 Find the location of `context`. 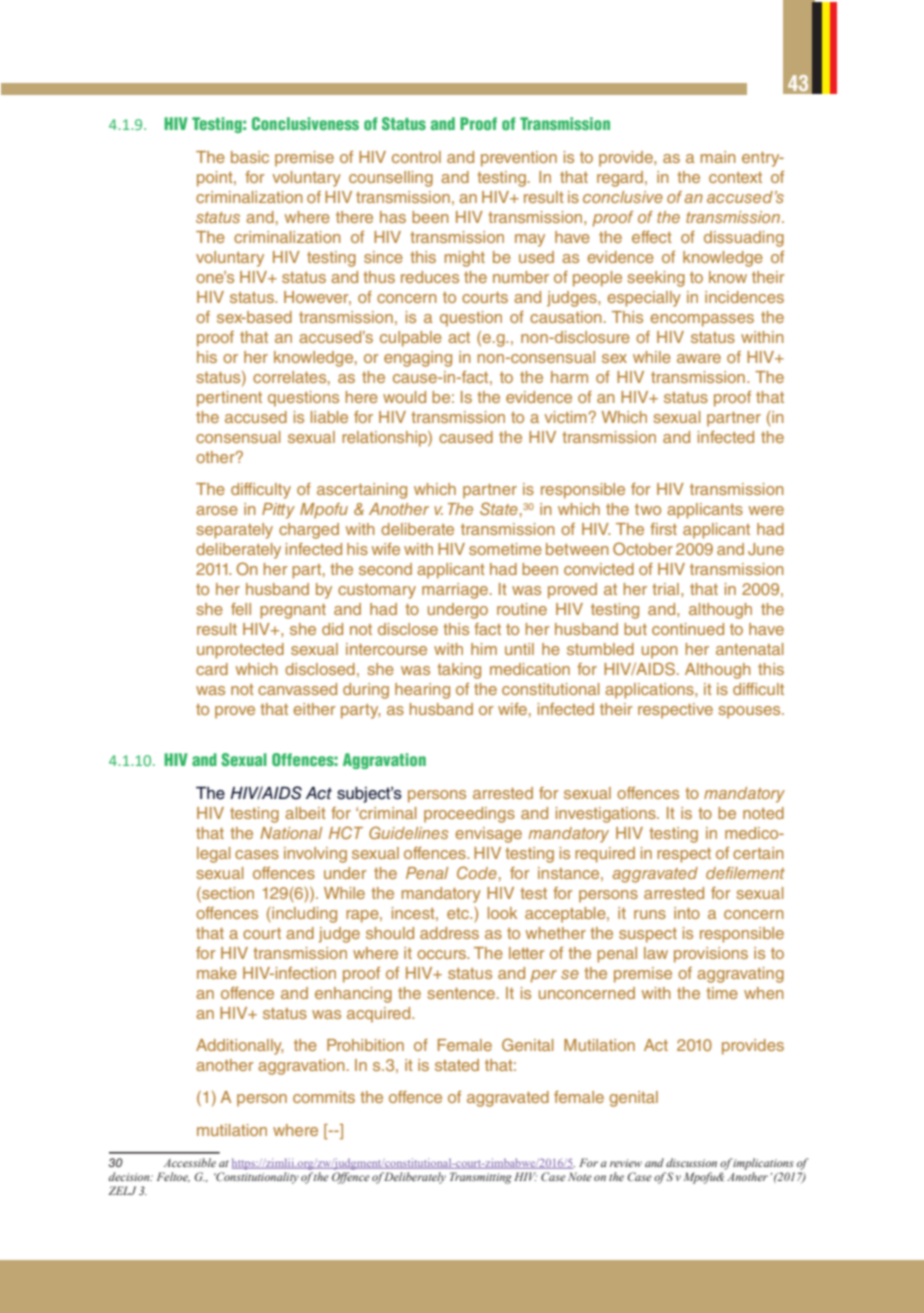

context is located at coordinates (735, 177).
